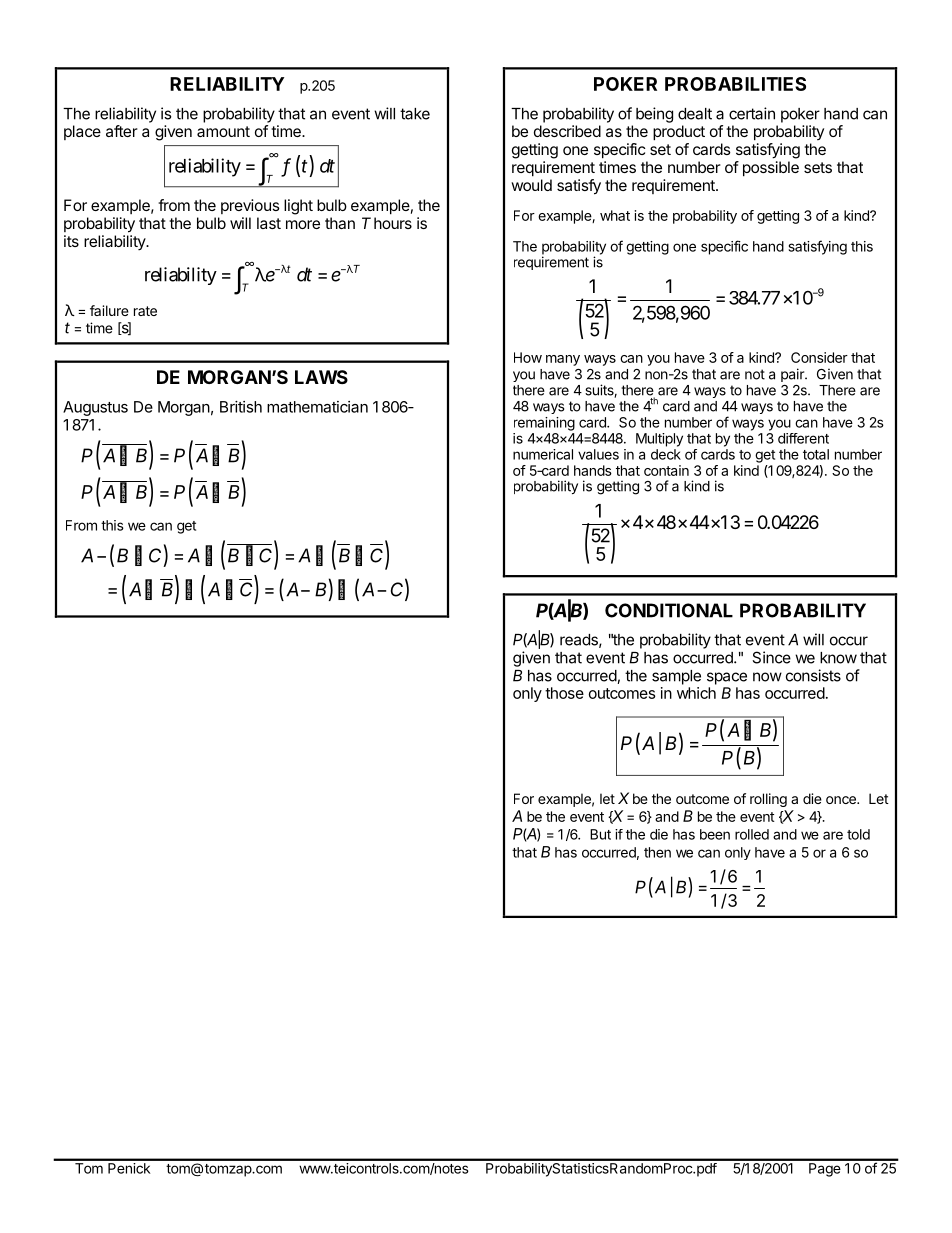 Image resolution: width=952 pixels, height=1233 pixels. I want to click on British, so click(241, 407).
